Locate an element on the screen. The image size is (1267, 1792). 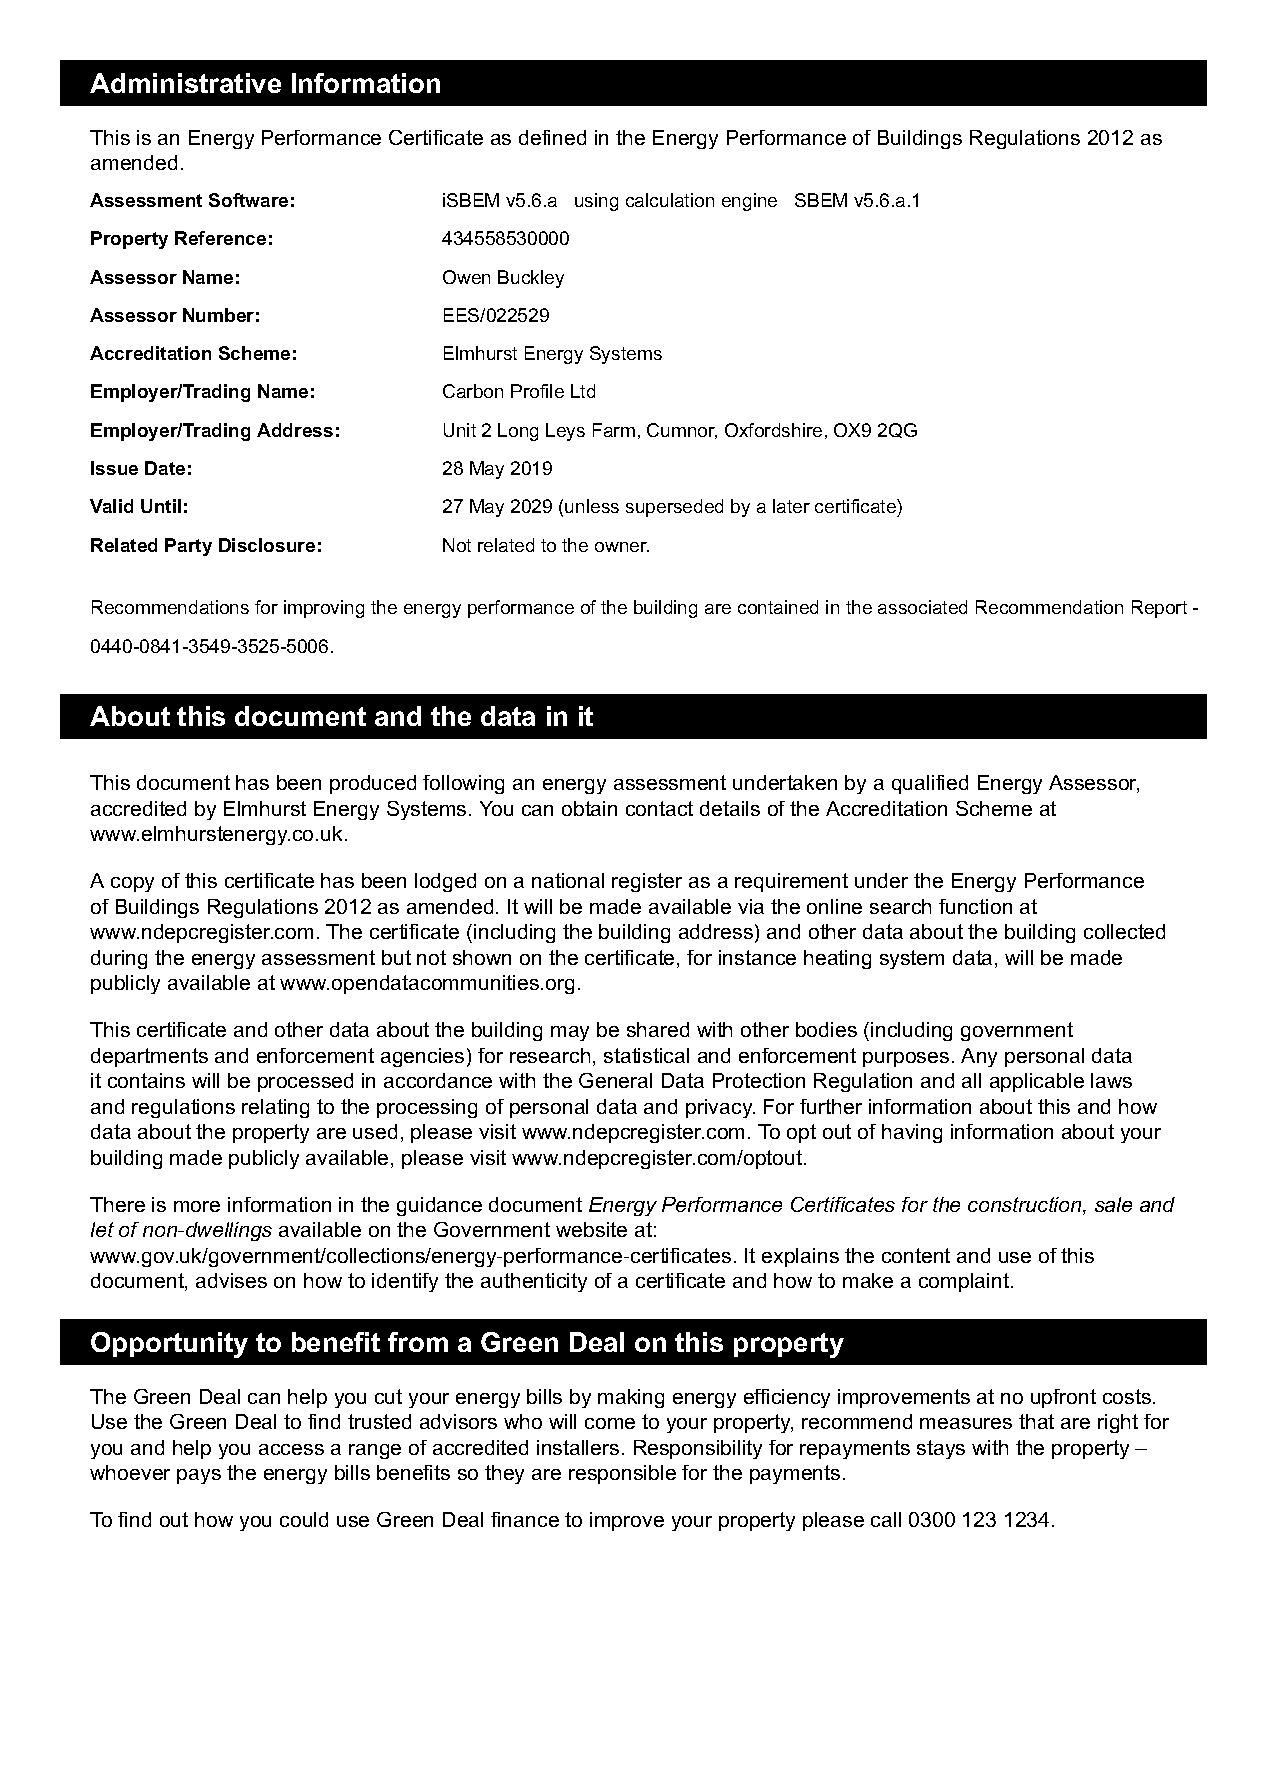
qualified is located at coordinates (930, 784).
